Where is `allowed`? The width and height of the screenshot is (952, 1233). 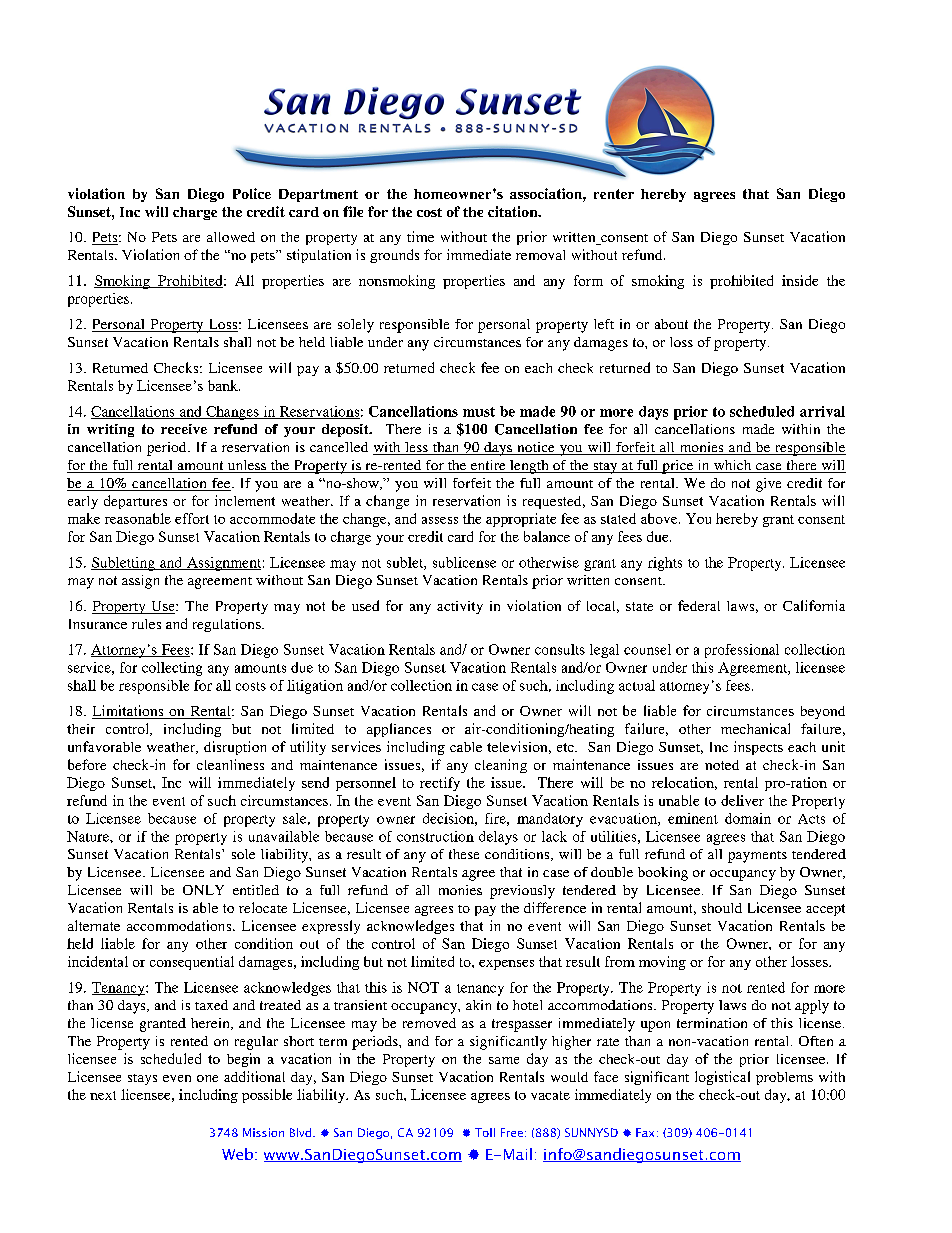 allowed is located at coordinates (231, 237).
